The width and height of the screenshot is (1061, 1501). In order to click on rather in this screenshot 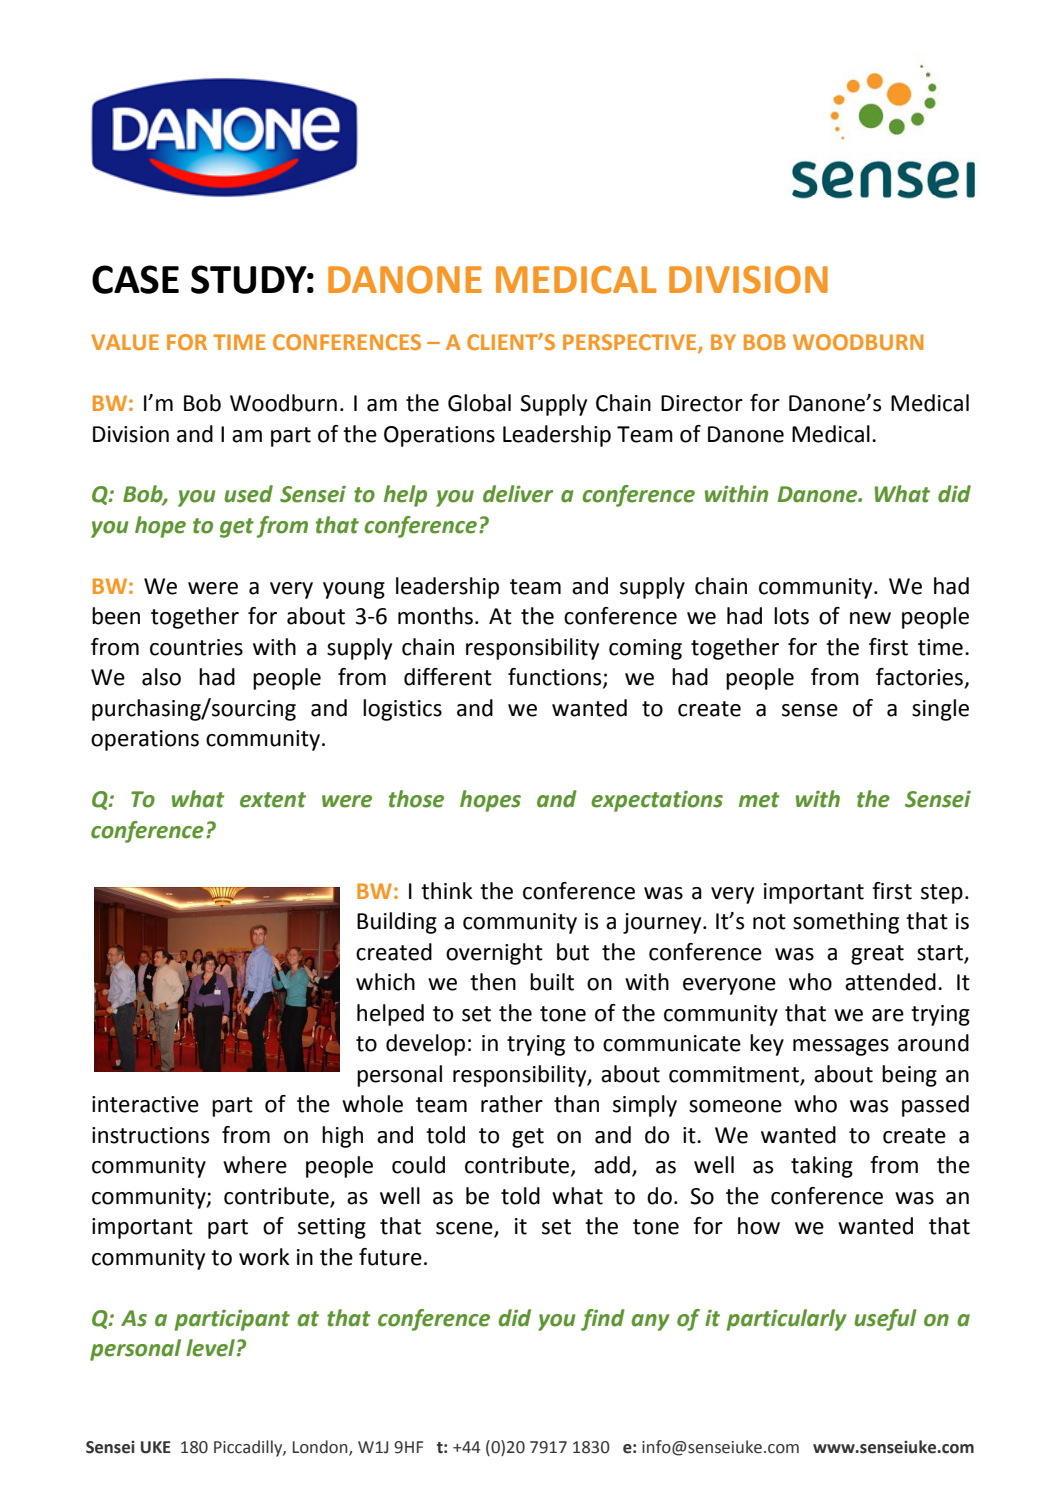, I will do `click(512, 1104)`.
